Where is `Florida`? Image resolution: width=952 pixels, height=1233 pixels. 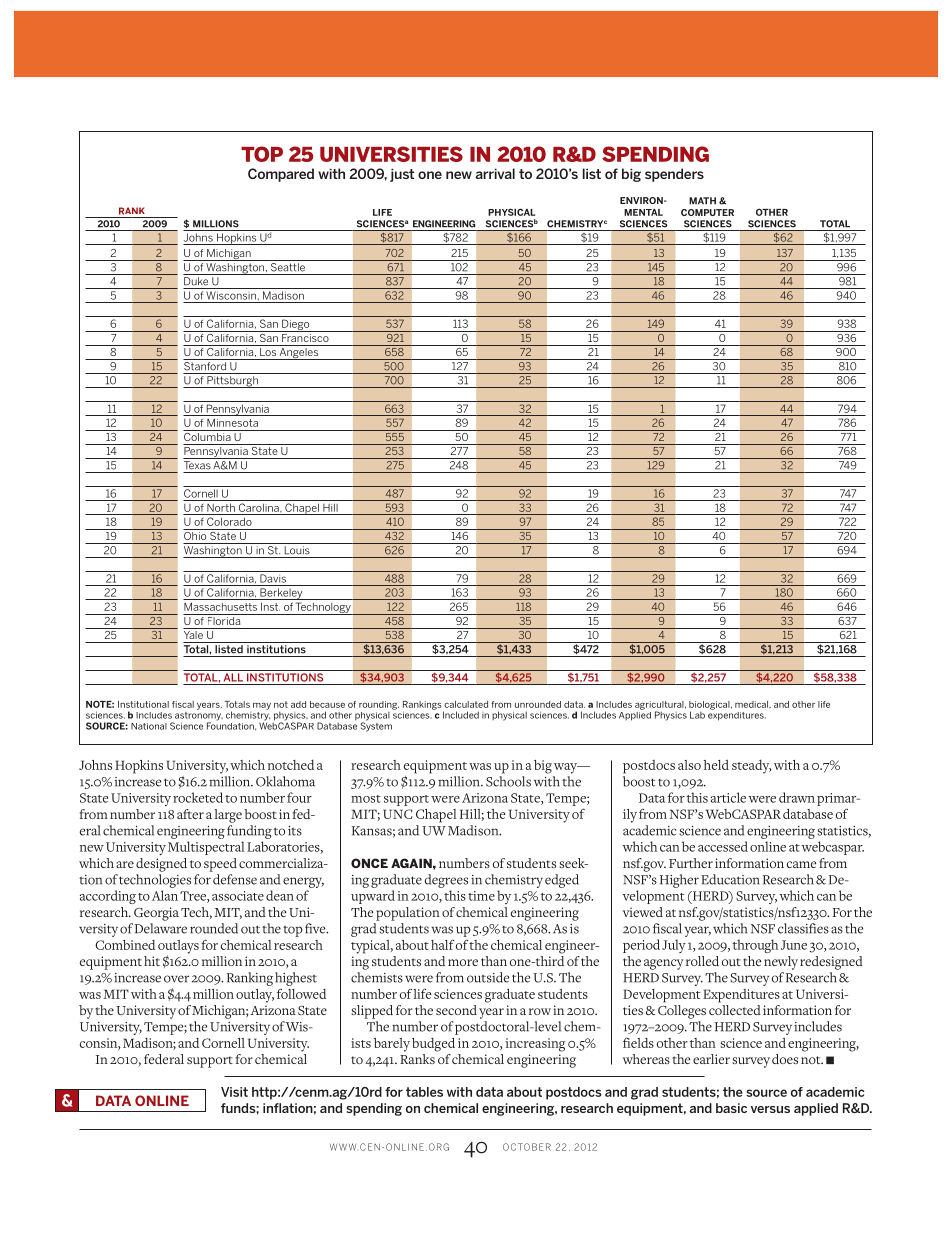 Florida is located at coordinates (224, 619).
